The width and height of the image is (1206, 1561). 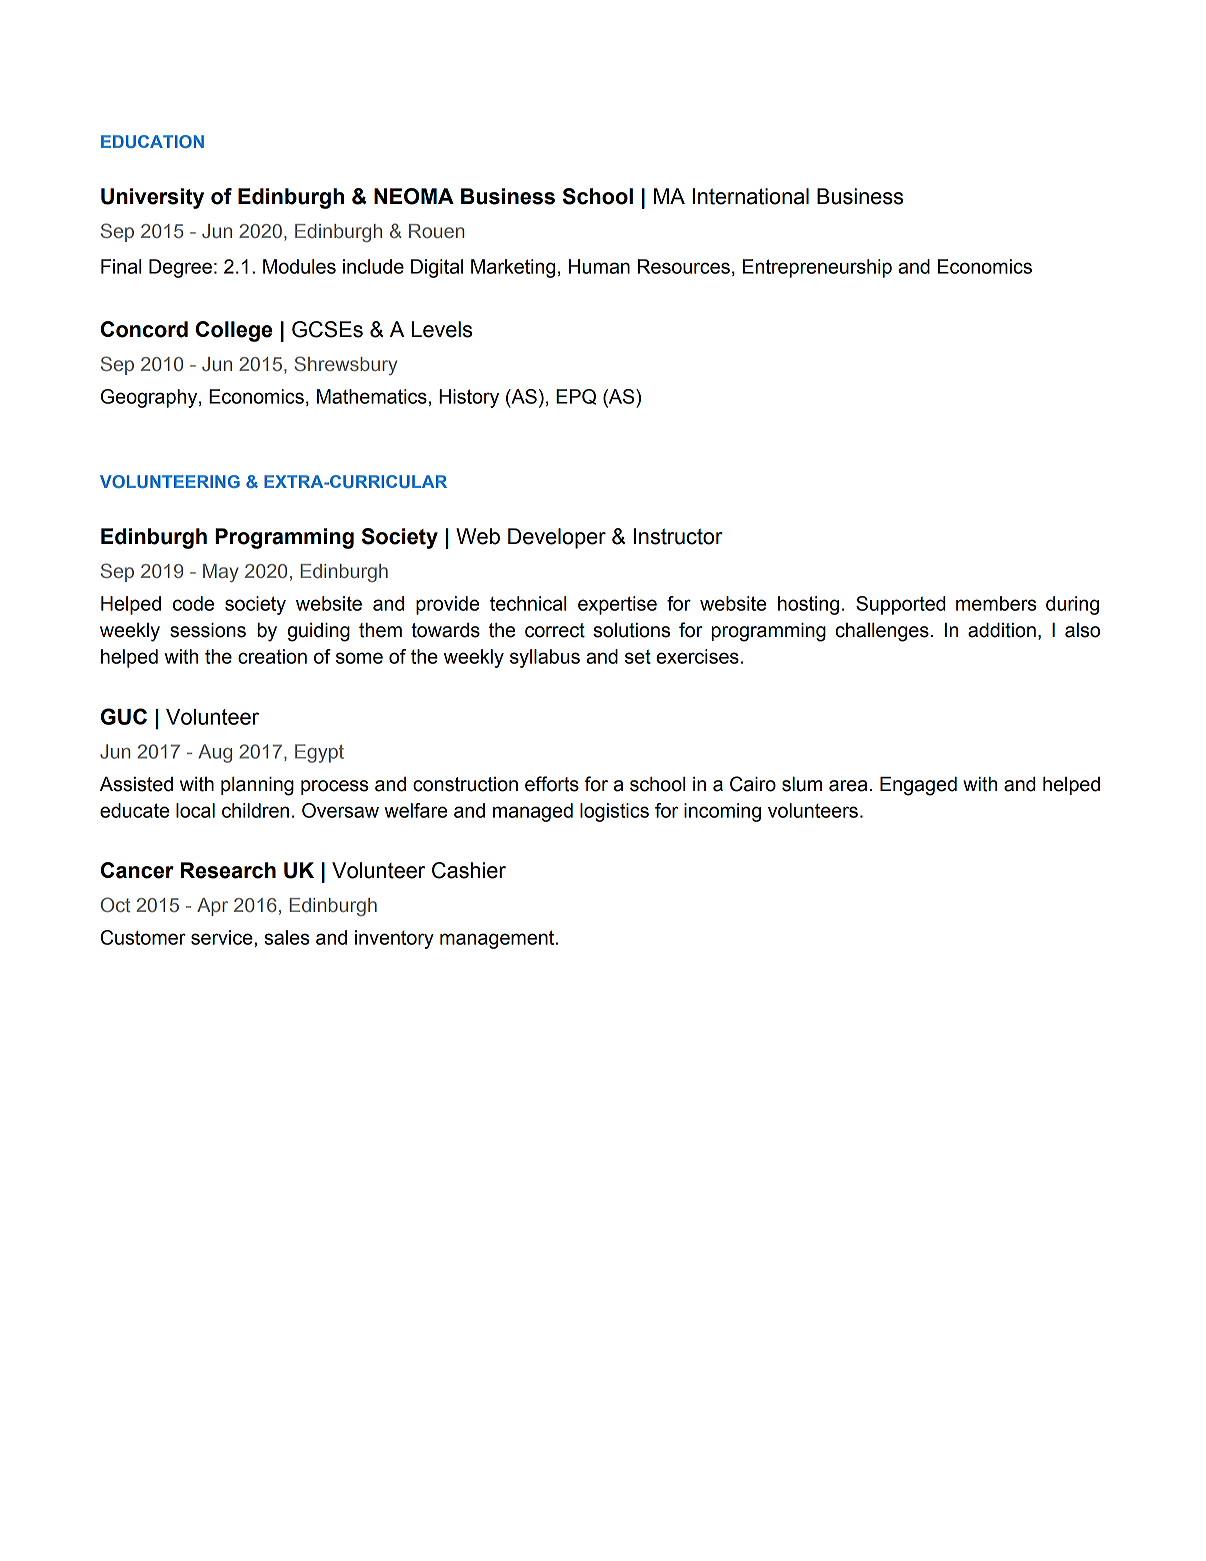 I want to click on Entrepreneurship, so click(x=817, y=268).
